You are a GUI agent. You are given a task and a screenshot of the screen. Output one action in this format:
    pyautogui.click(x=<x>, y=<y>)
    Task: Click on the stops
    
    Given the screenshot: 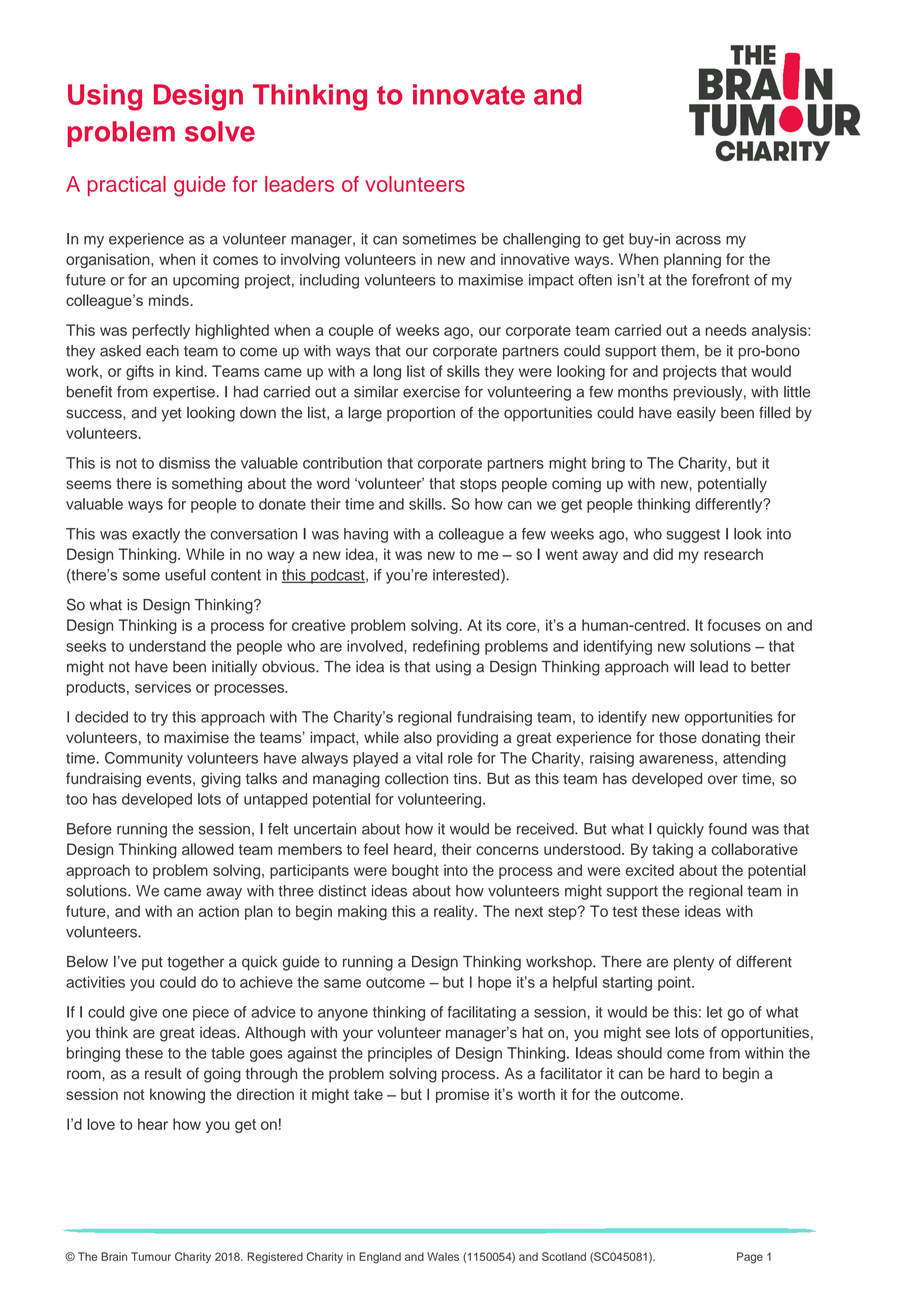 What is the action you would take?
    pyautogui.click(x=478, y=485)
